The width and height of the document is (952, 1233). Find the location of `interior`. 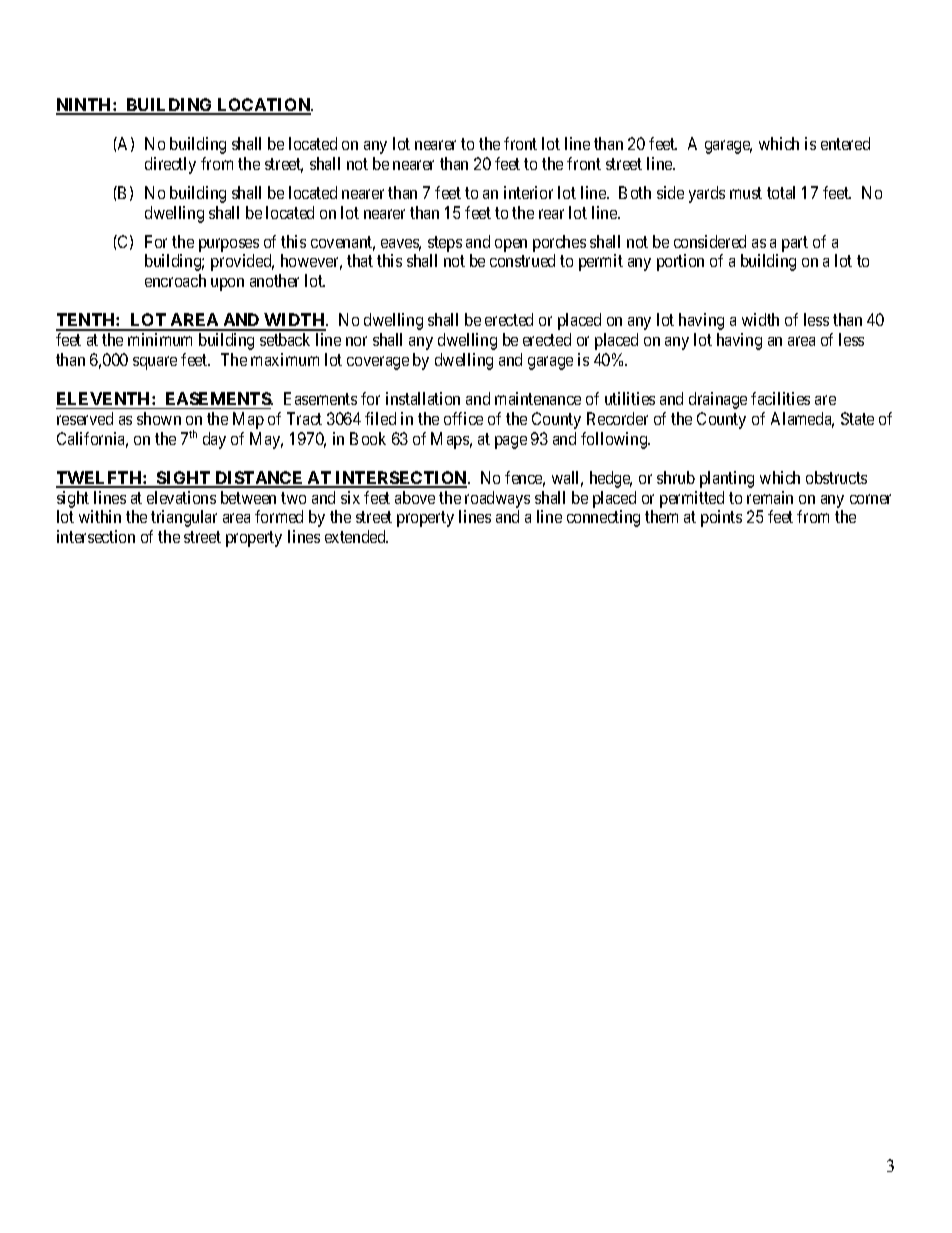

interior is located at coordinates (528, 192).
